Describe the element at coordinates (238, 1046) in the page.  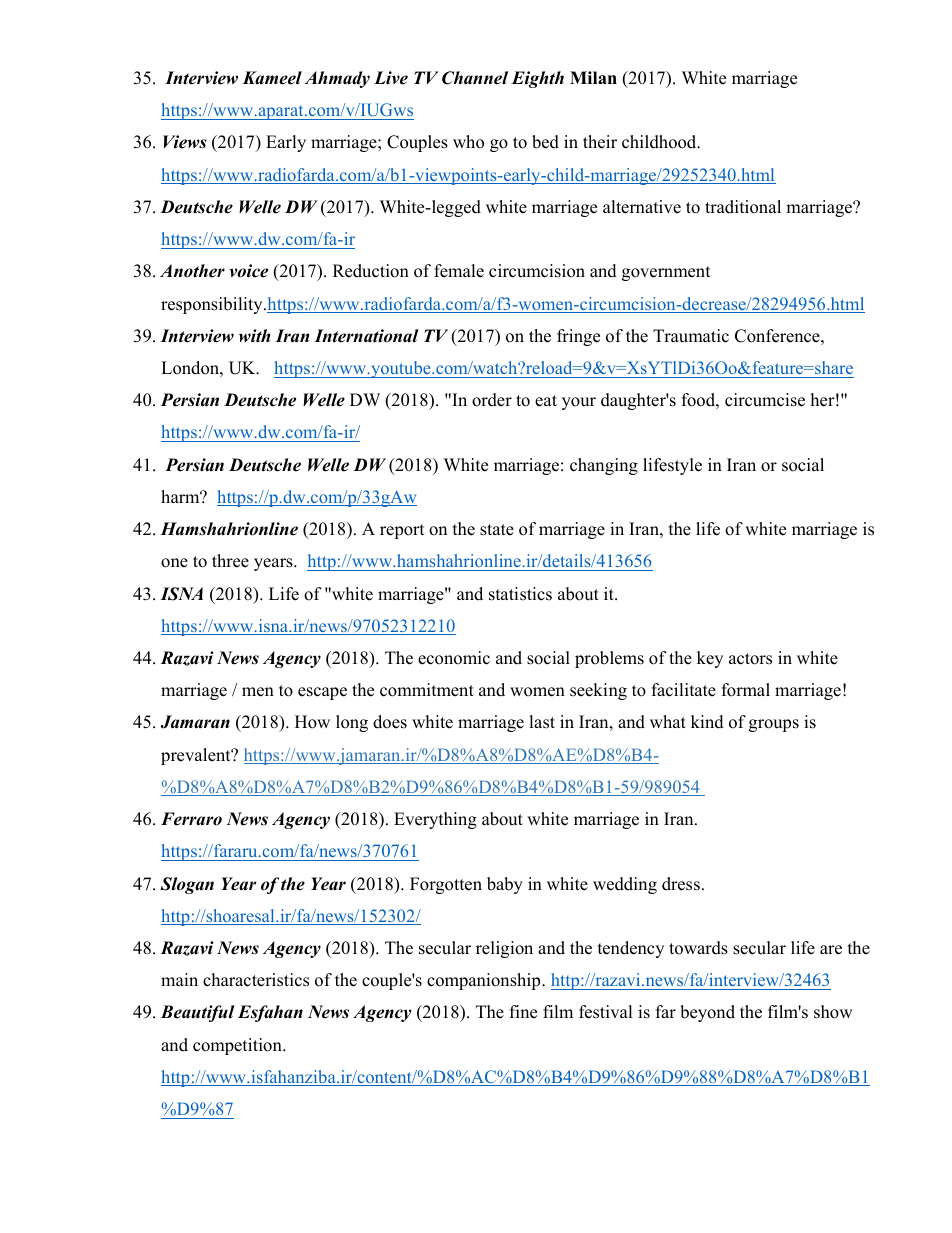
I see `competition` at that location.
